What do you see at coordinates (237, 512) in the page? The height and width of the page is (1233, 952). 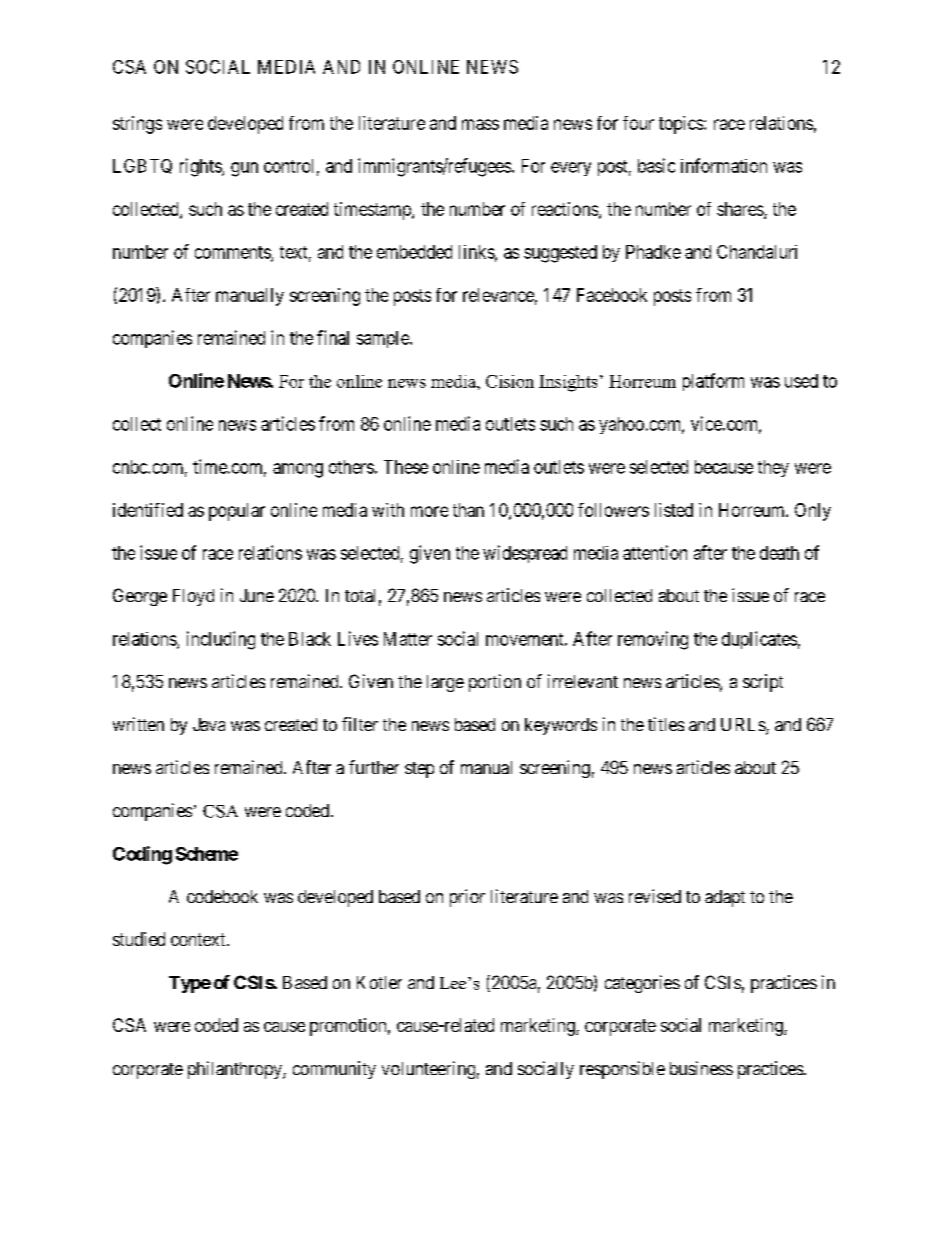 I see `popular` at bounding box center [237, 512].
